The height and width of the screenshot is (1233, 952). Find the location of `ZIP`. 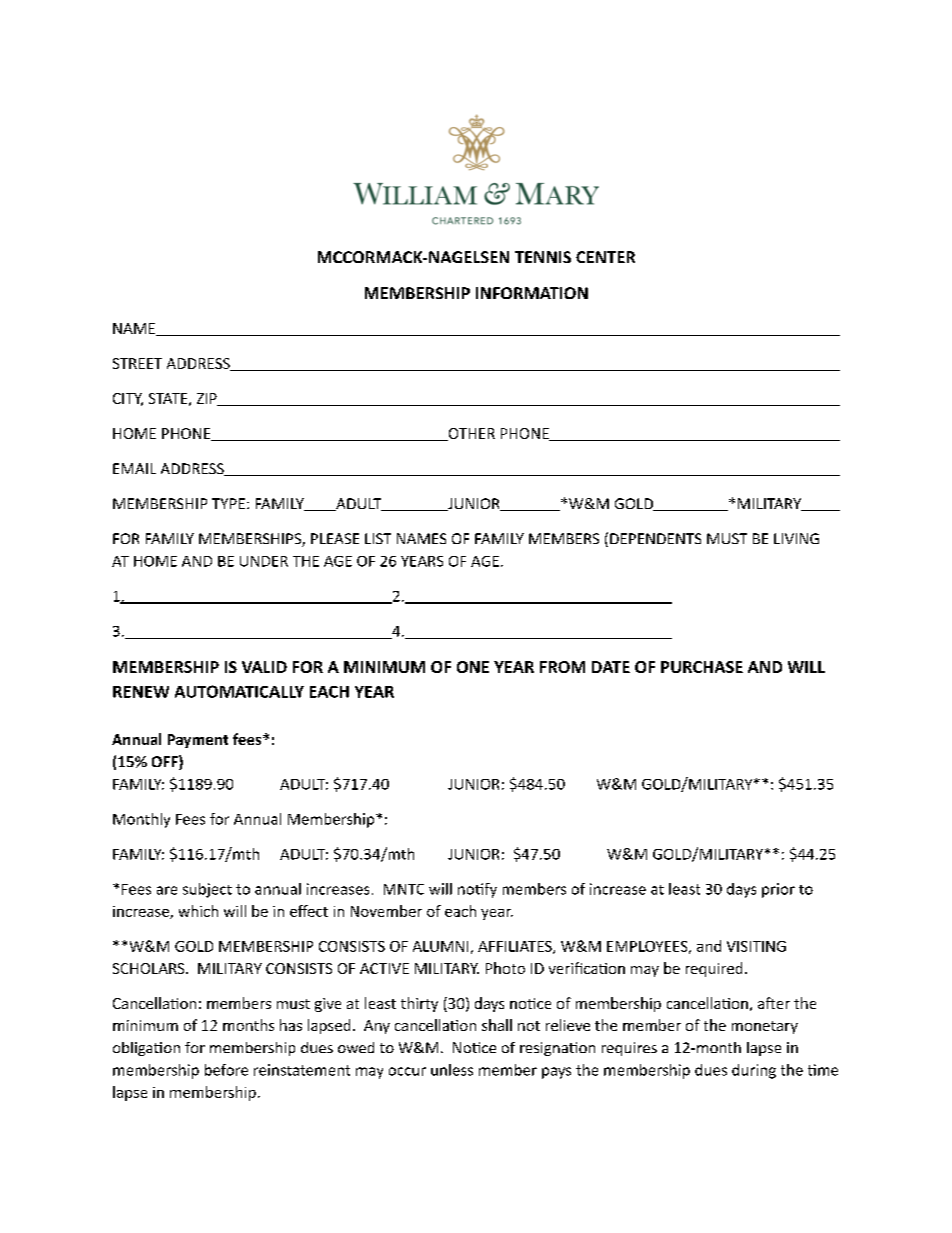

ZIP is located at coordinates (208, 399).
